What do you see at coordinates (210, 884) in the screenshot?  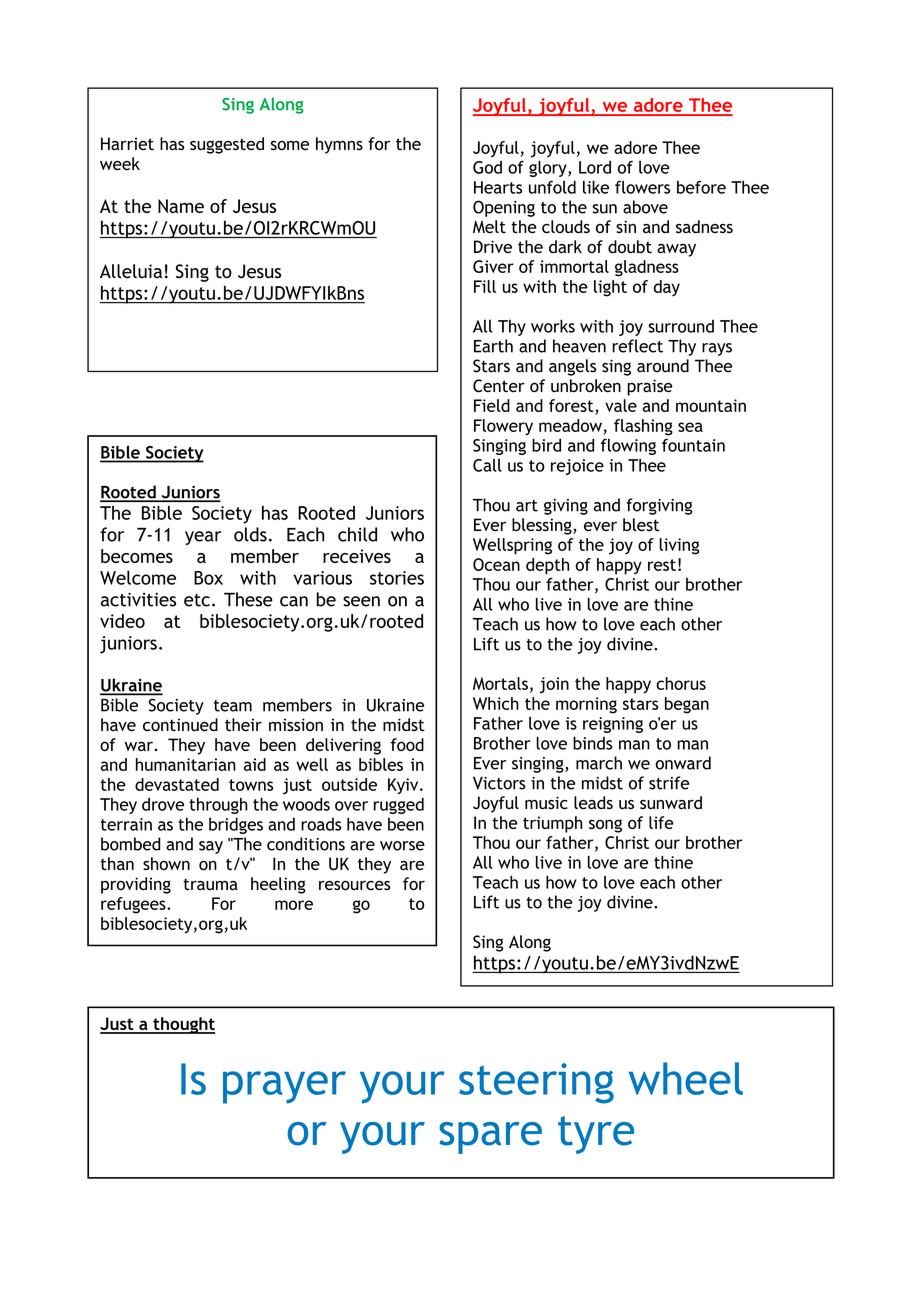 I see `trauma` at bounding box center [210, 884].
